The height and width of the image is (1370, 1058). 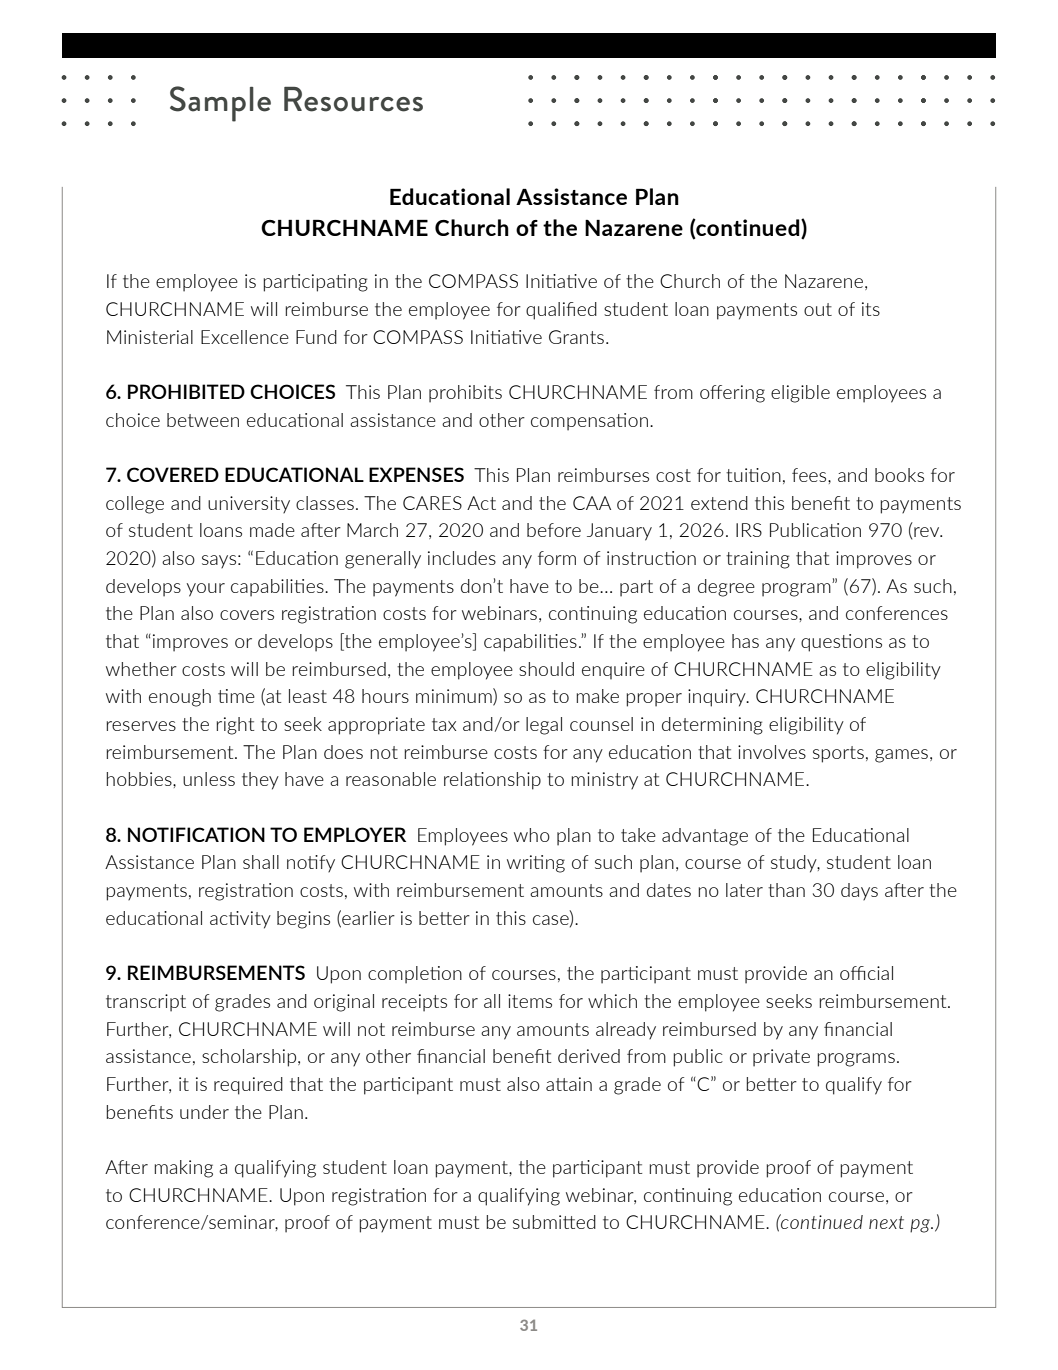 What do you see at coordinates (859, 891) in the image?
I see `days` at bounding box center [859, 891].
